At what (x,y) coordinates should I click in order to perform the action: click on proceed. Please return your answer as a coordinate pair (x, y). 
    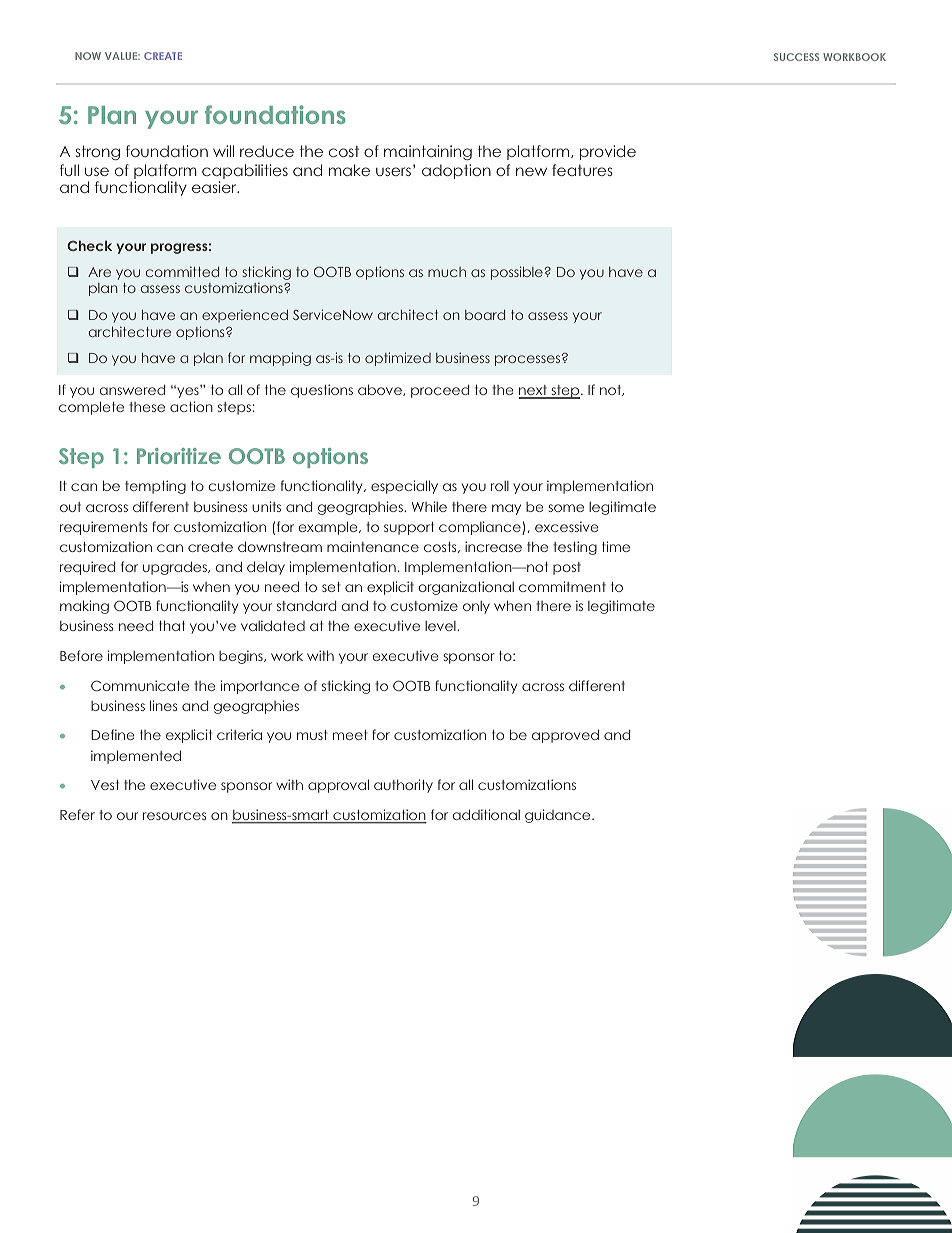
    Looking at the image, I should click on (440, 391).
